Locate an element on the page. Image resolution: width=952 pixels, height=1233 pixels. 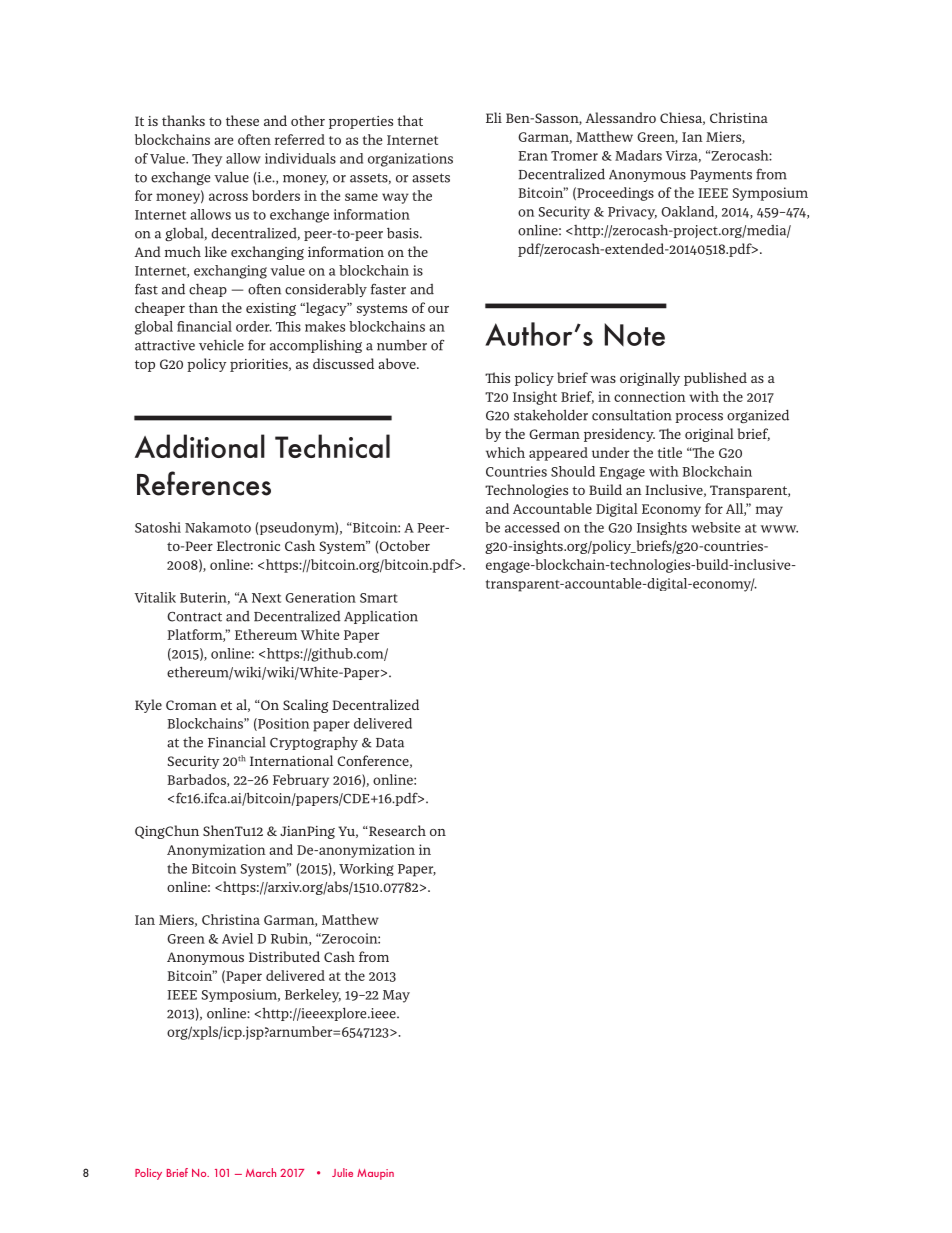
Distributed is located at coordinates (284, 956).
